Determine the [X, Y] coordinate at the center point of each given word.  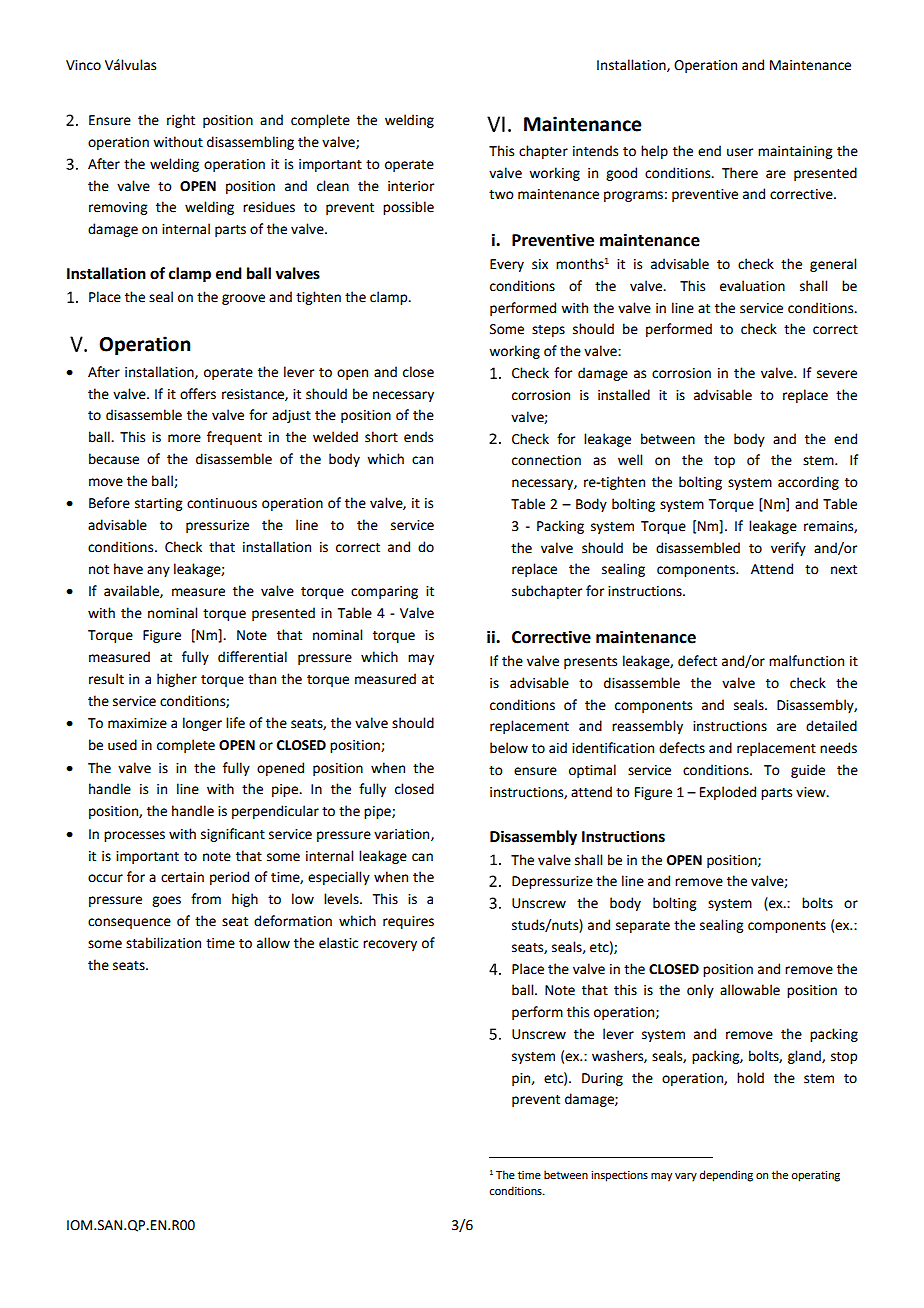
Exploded [728, 793]
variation [403, 835]
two [501, 195]
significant [233, 835]
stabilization [163, 943]
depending [726, 1176]
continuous [222, 503]
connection [546, 460]
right [181, 121]
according [808, 483]
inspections [619, 1176]
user [740, 152]
